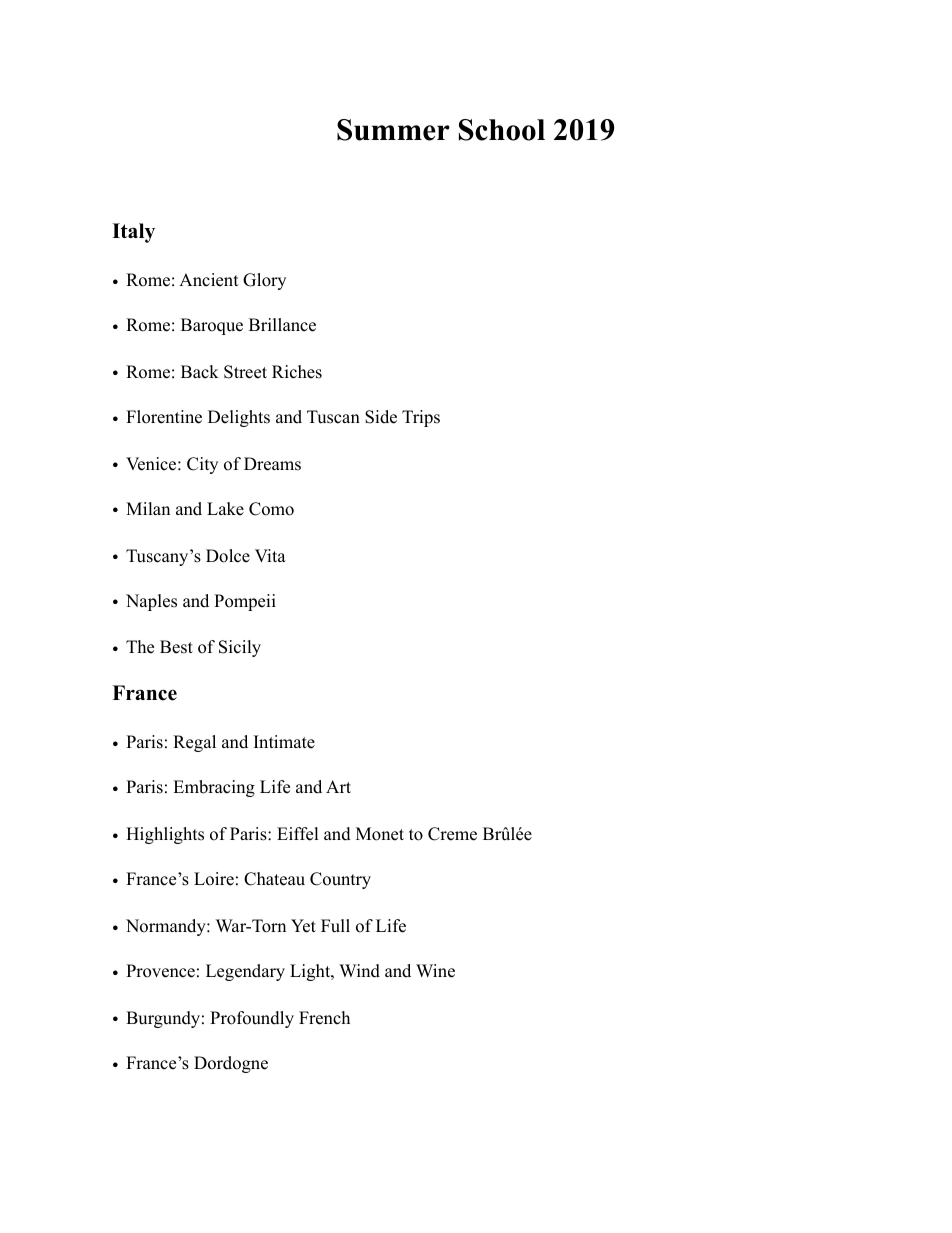  What do you see at coordinates (270, 555) in the screenshot?
I see `Vita` at bounding box center [270, 555].
